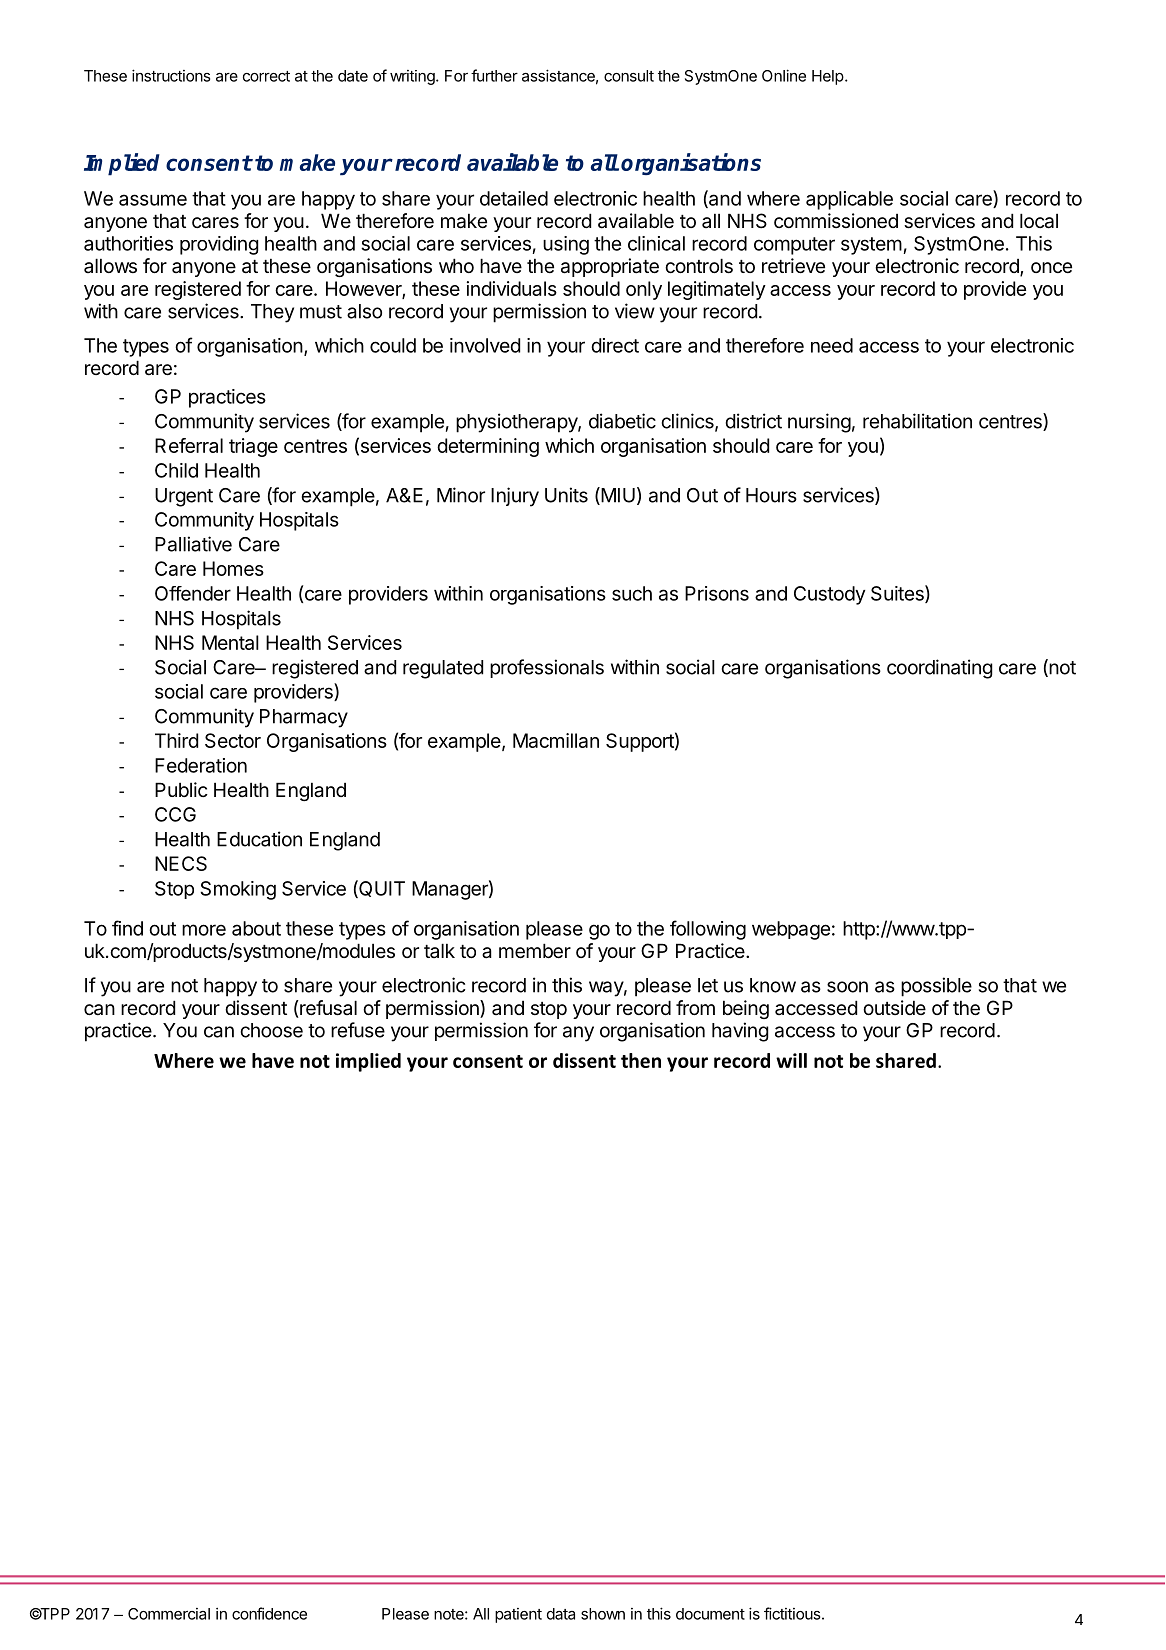 The image size is (1166, 1650). Describe the element at coordinates (266, 76) in the screenshot. I see `correct` at that location.
